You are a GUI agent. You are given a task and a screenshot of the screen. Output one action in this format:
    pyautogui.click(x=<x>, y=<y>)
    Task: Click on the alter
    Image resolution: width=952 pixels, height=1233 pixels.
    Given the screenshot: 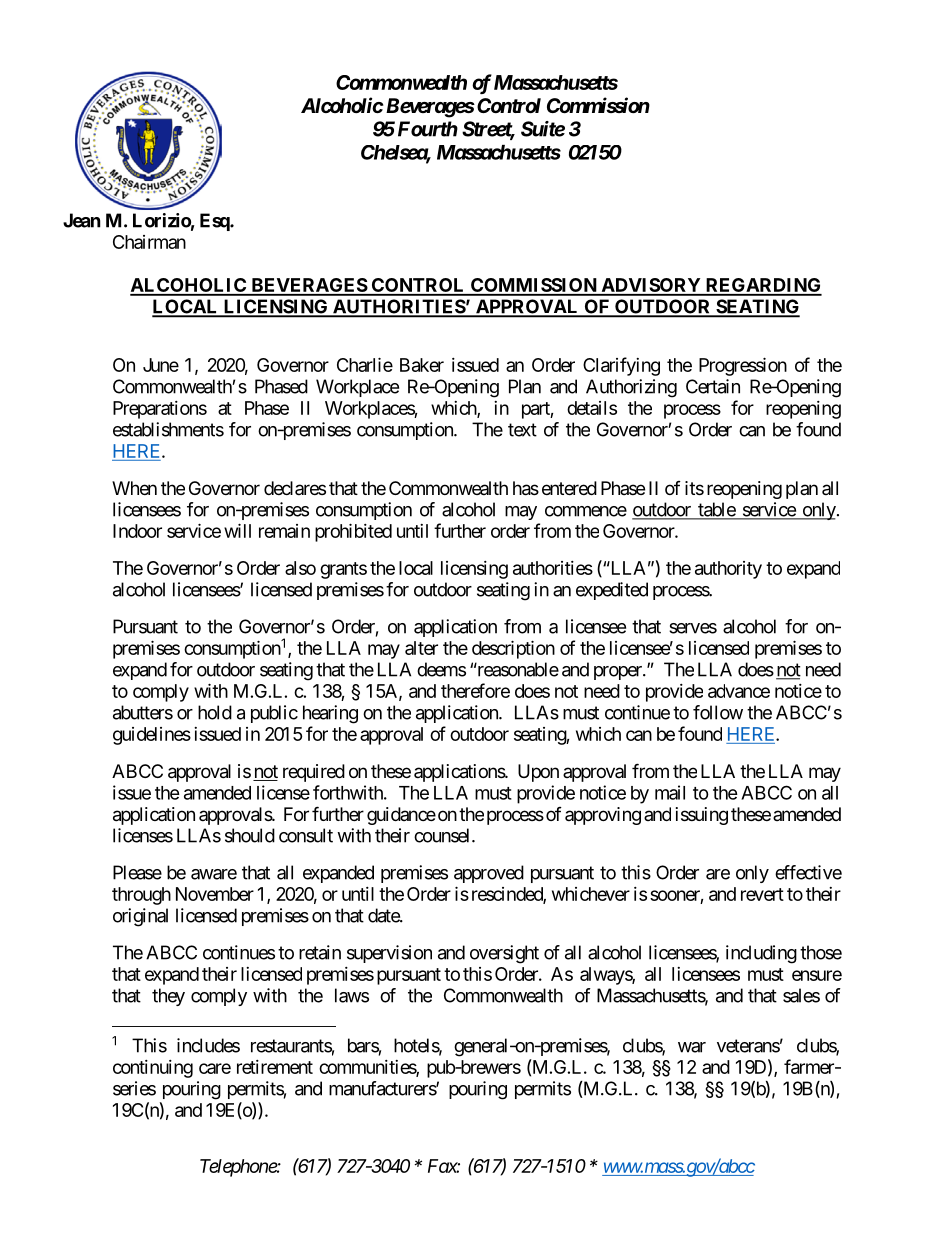 What is the action you would take?
    pyautogui.click(x=421, y=648)
